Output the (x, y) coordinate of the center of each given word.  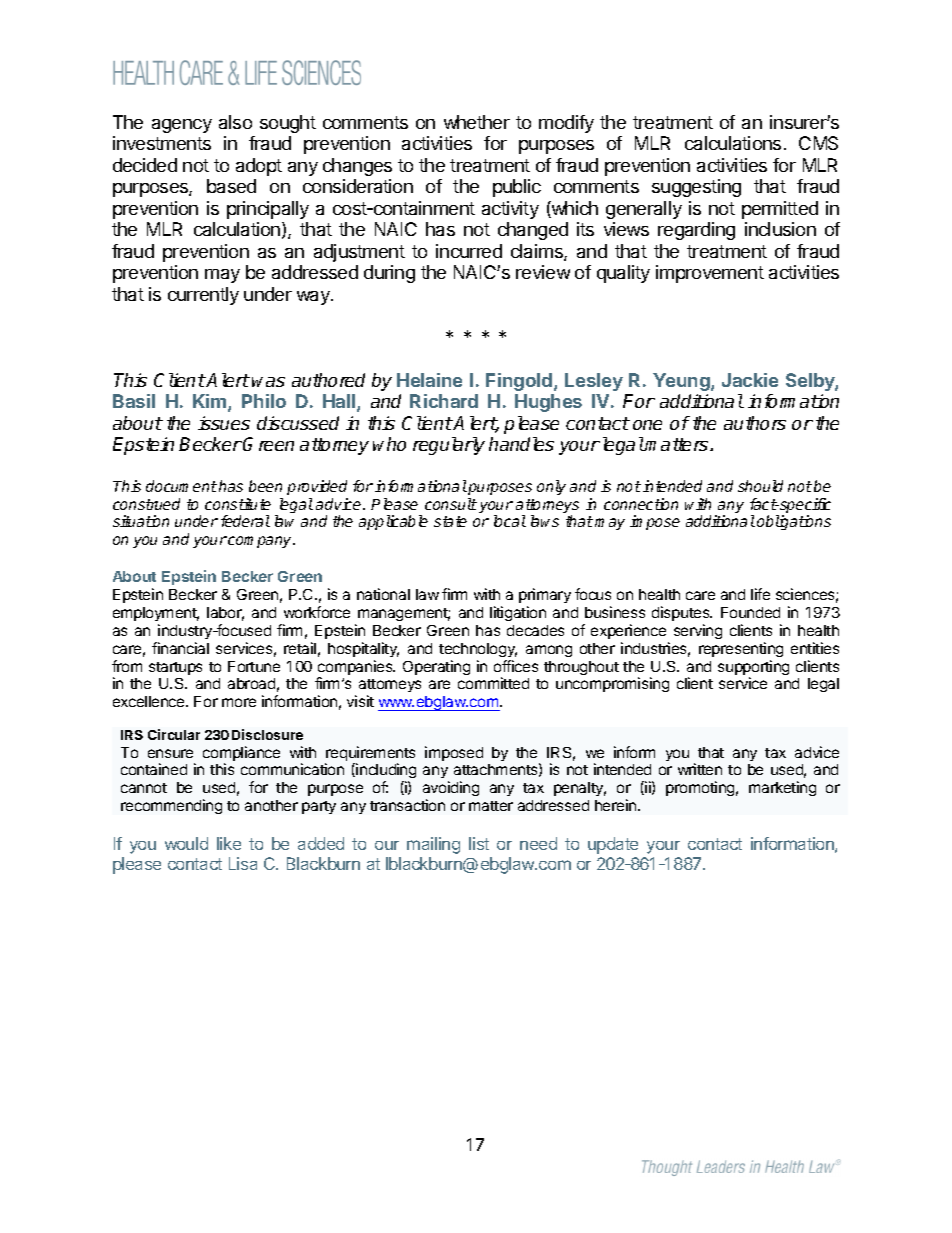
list (479, 843)
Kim (211, 402)
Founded (750, 612)
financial (180, 648)
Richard (444, 401)
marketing (782, 788)
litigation (518, 613)
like (229, 843)
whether (477, 122)
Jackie (750, 380)
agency (182, 126)
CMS (818, 143)
